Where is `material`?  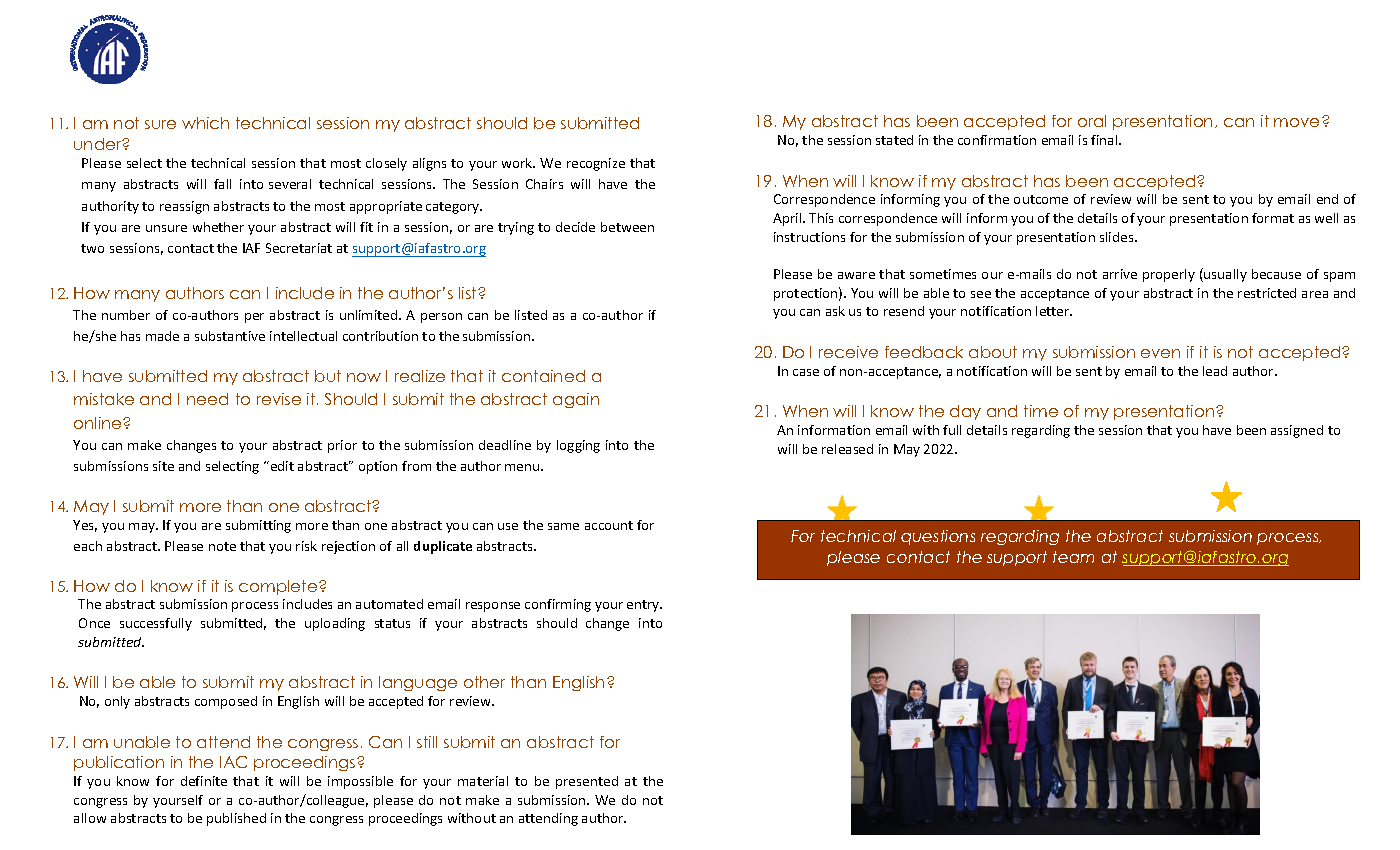 material is located at coordinates (483, 781).
